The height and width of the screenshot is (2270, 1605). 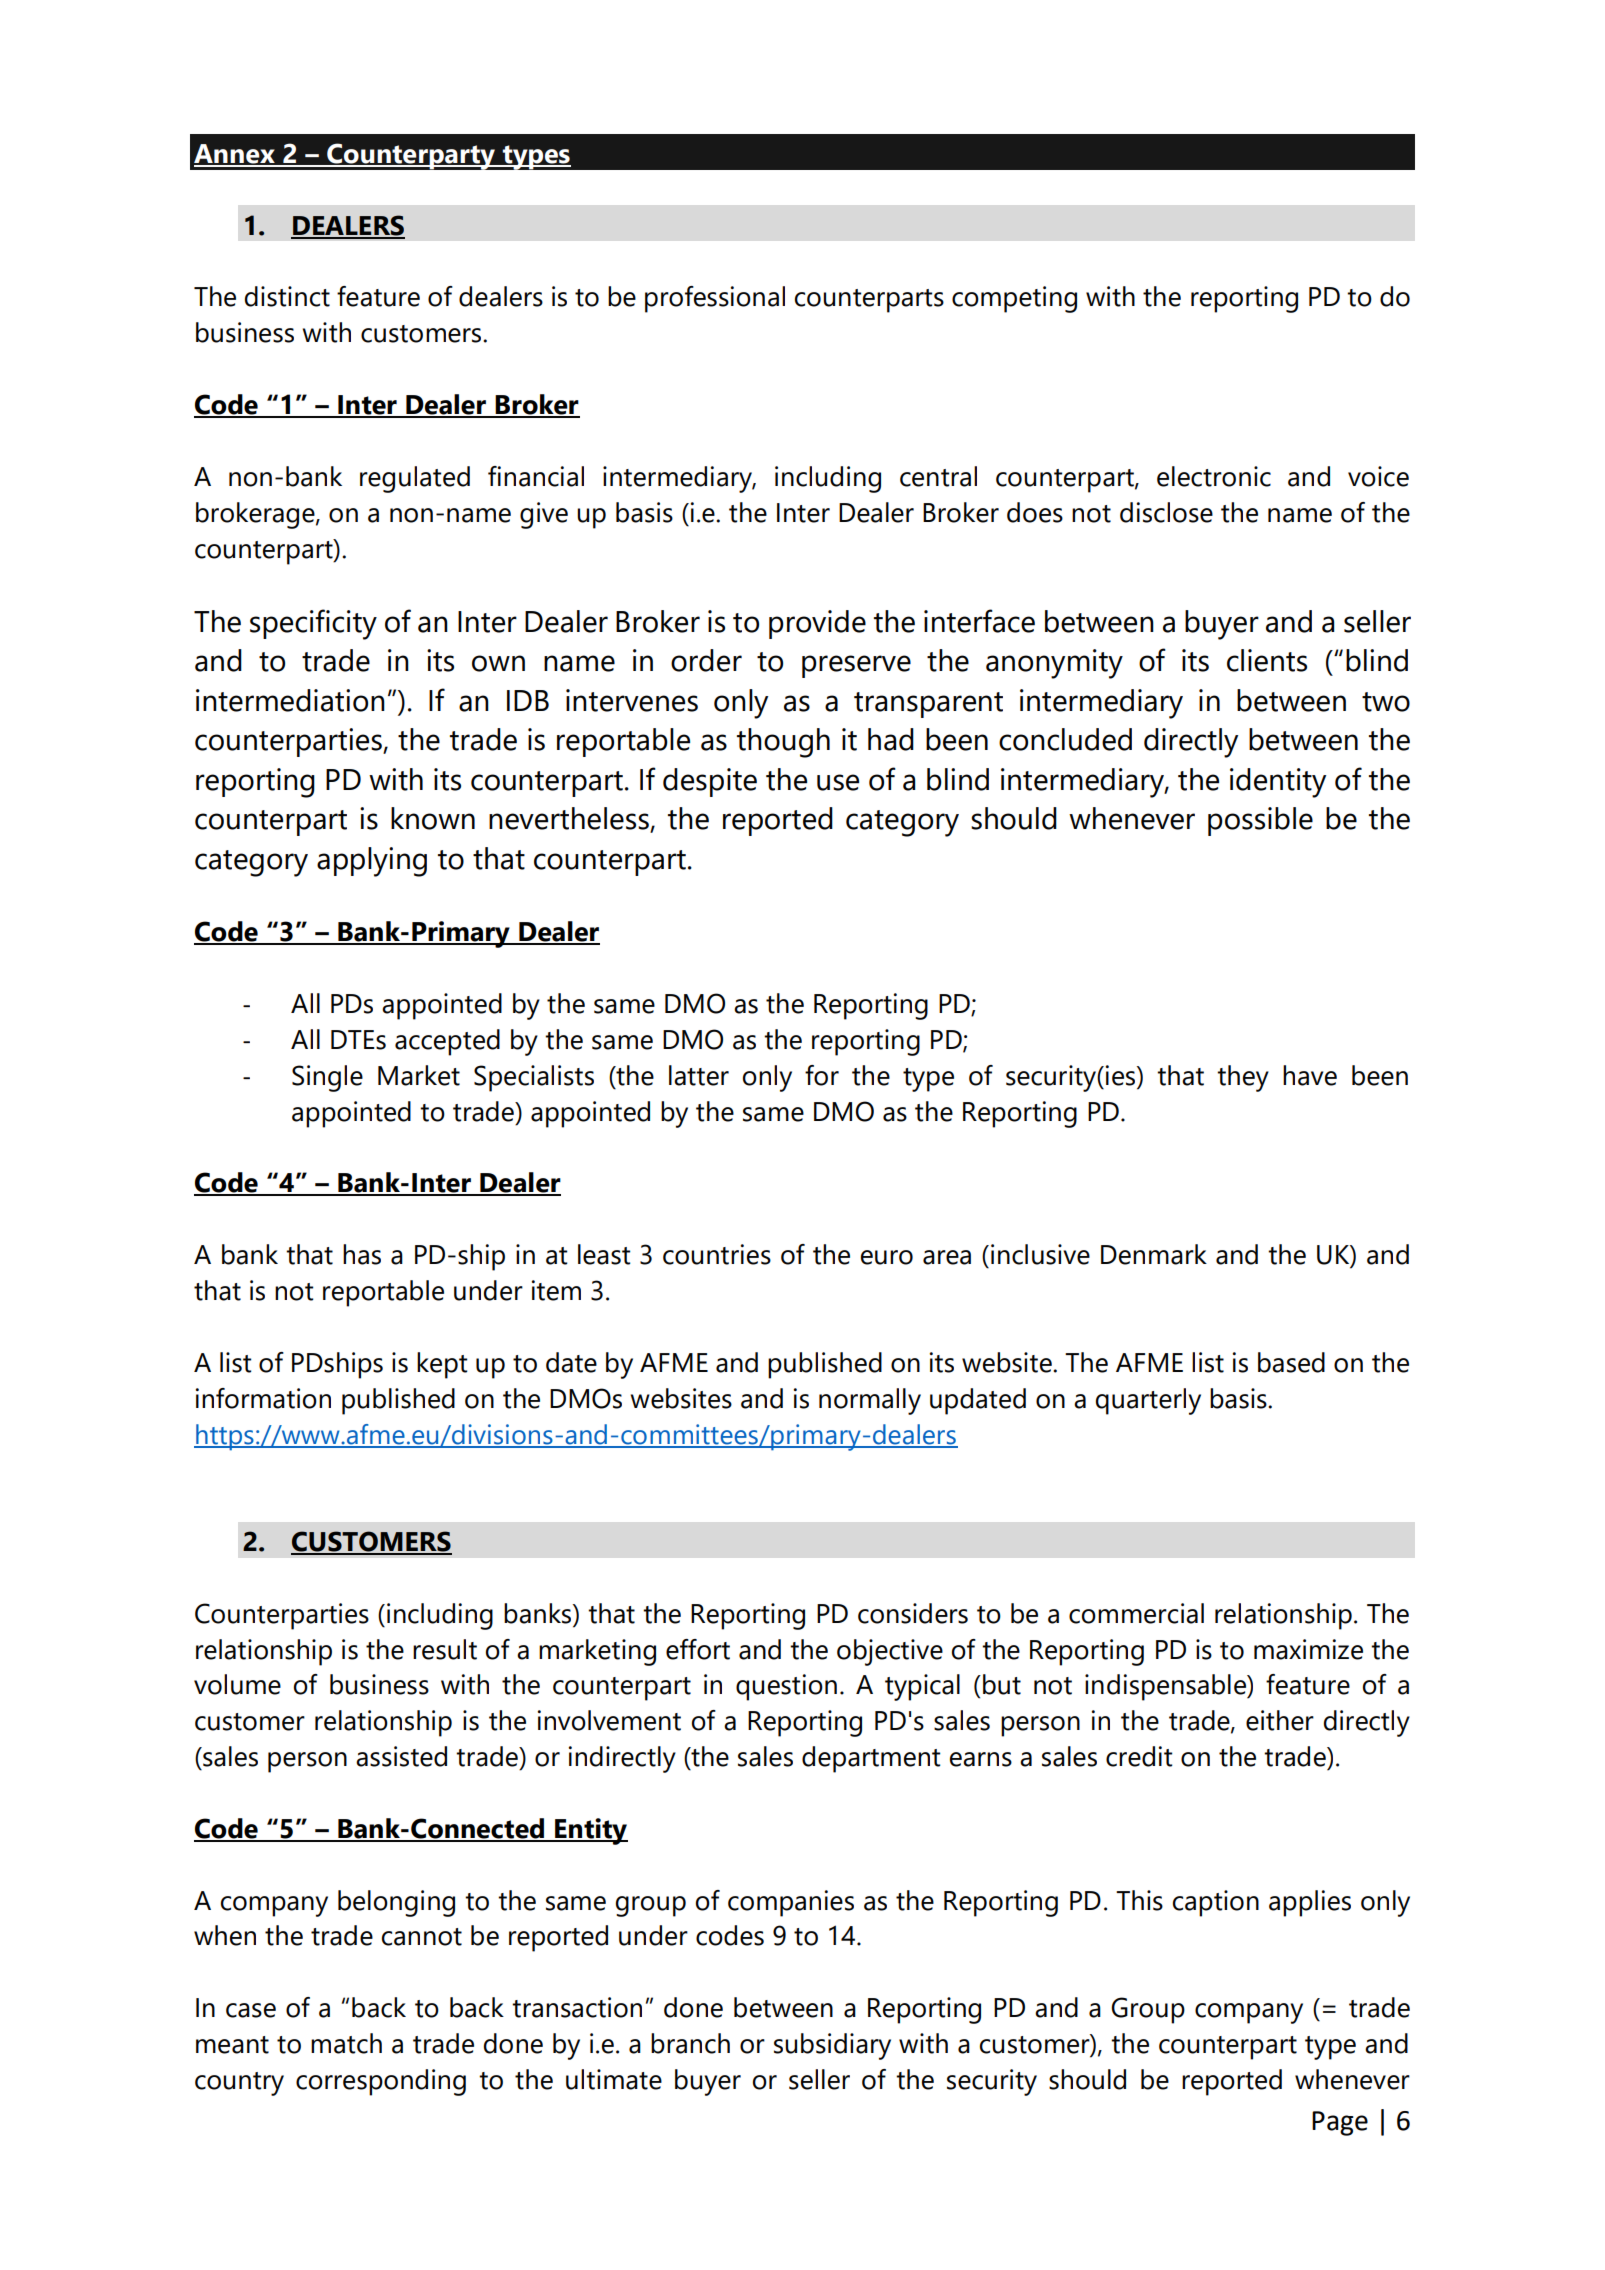 I want to click on question, so click(x=786, y=1687).
